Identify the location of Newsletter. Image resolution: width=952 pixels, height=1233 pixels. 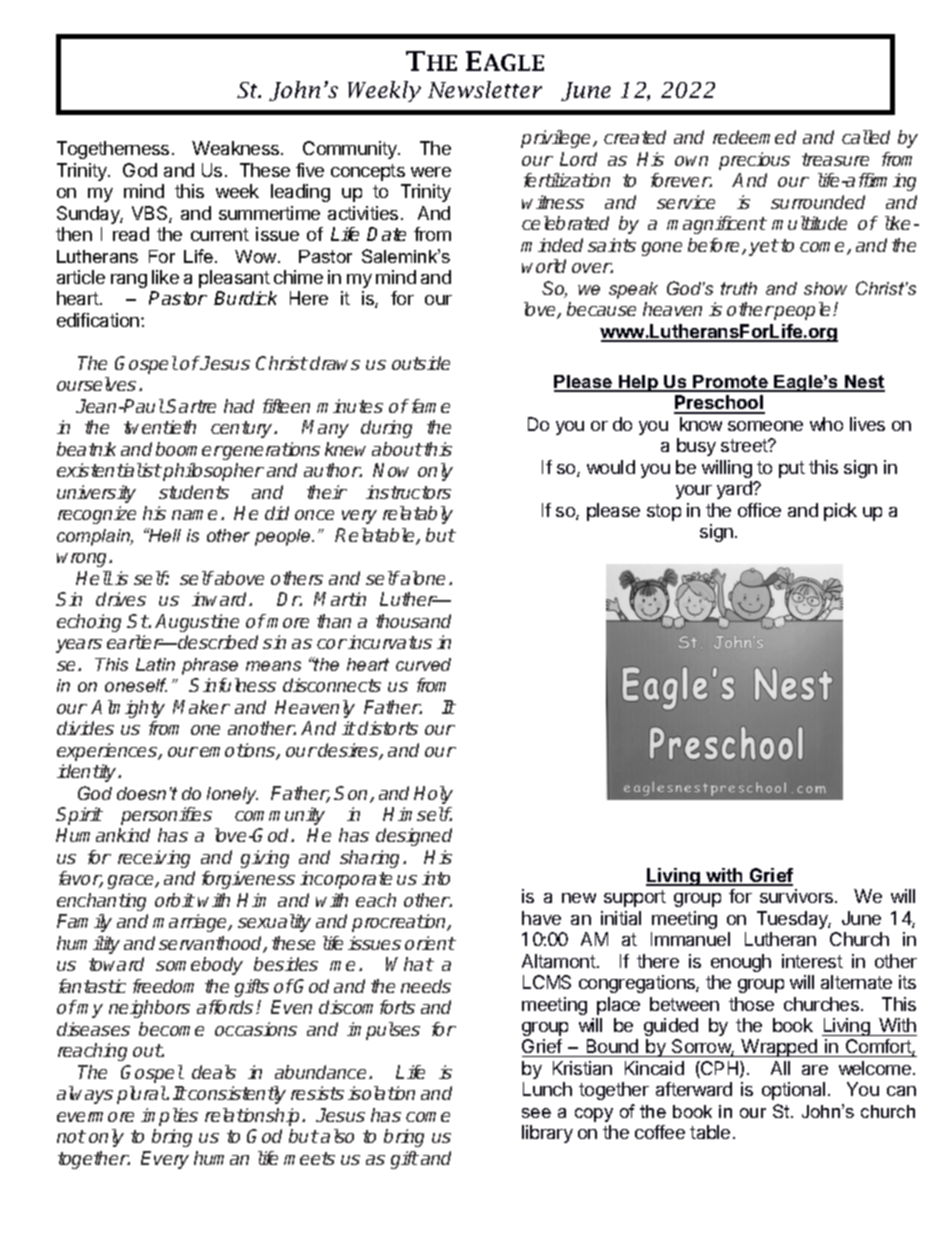
(485, 89).
